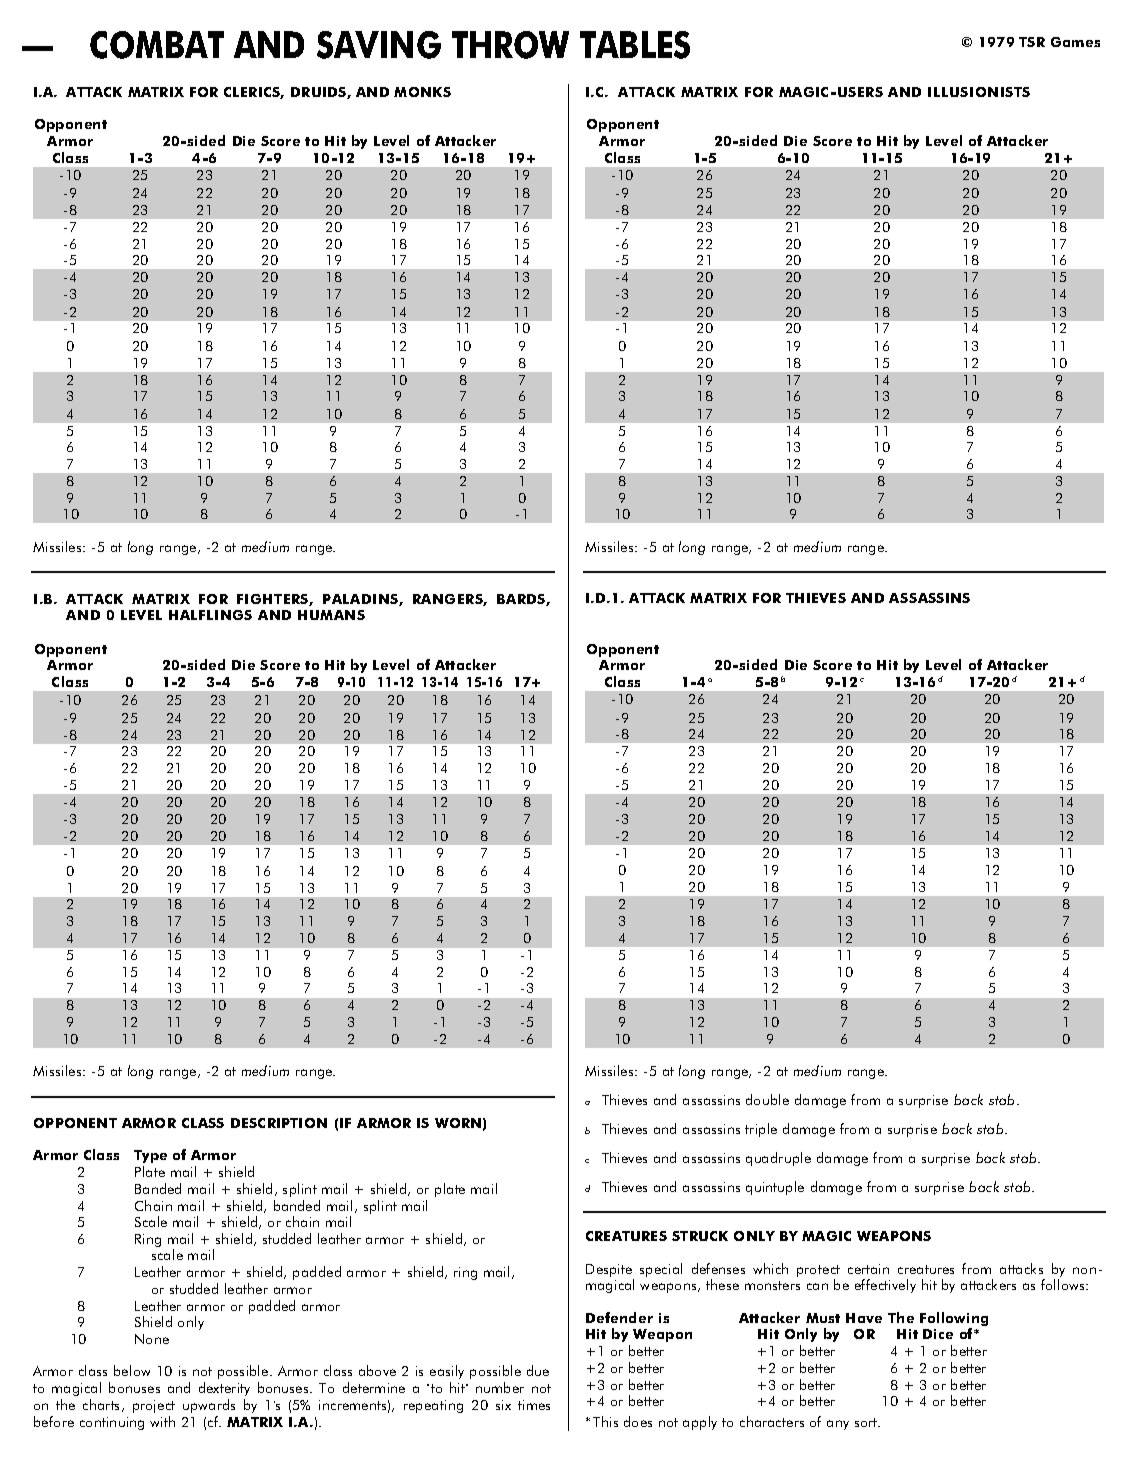 The height and width of the page is (1472, 1137). What do you see at coordinates (157, 45) in the page?
I see `COMBAT` at bounding box center [157, 45].
